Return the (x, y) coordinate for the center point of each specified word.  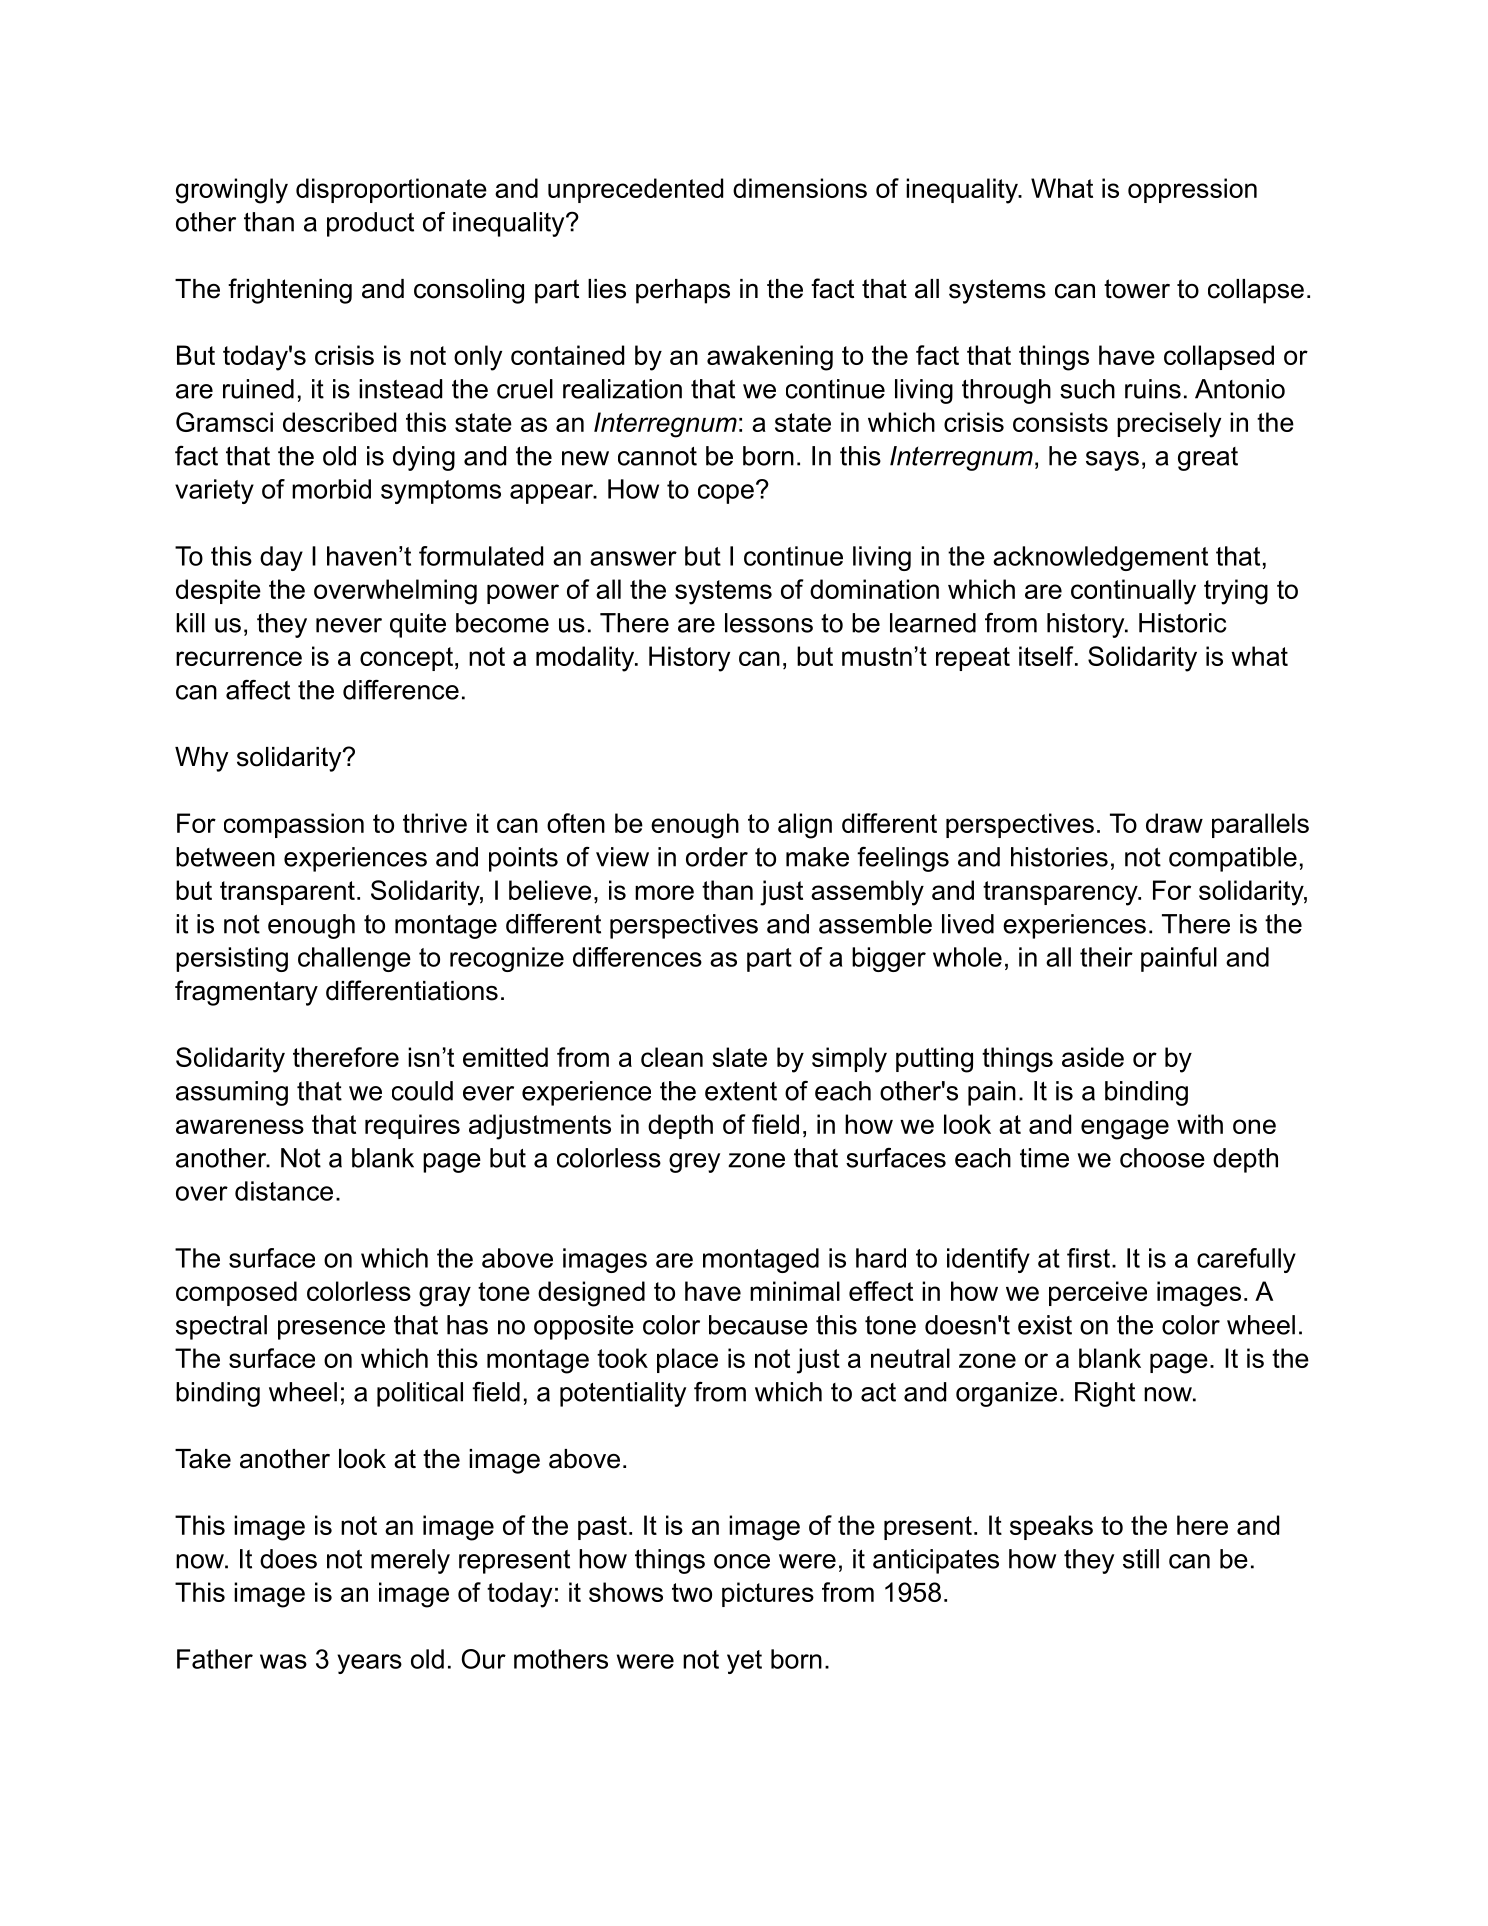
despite (218, 591)
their (1106, 957)
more (664, 892)
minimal (795, 1291)
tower (1137, 289)
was (283, 1661)
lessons (769, 623)
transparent (287, 893)
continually (1133, 592)
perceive (1098, 1293)
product (370, 224)
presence (331, 1330)
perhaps (683, 291)
